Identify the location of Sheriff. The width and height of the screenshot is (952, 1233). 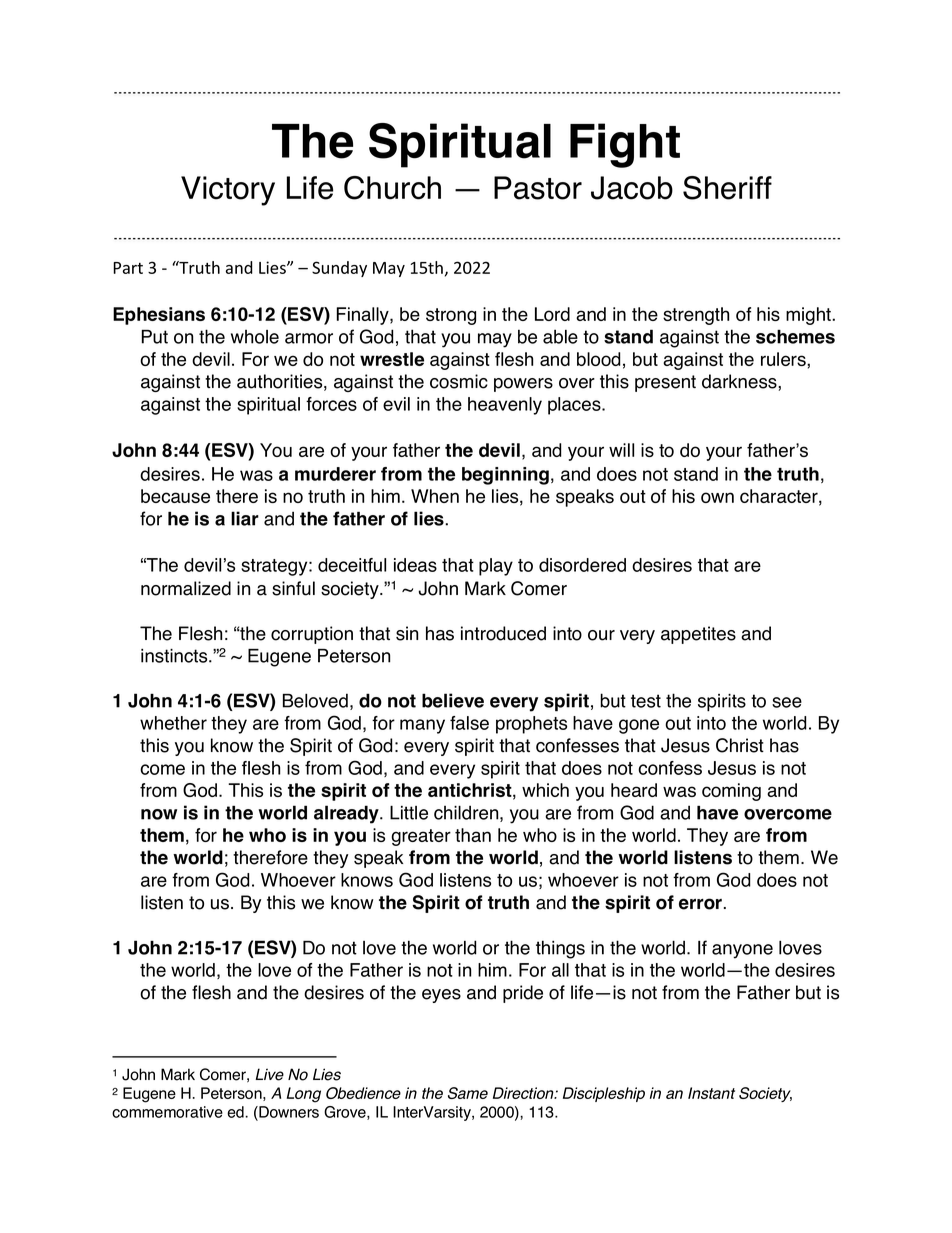
(727, 188).
